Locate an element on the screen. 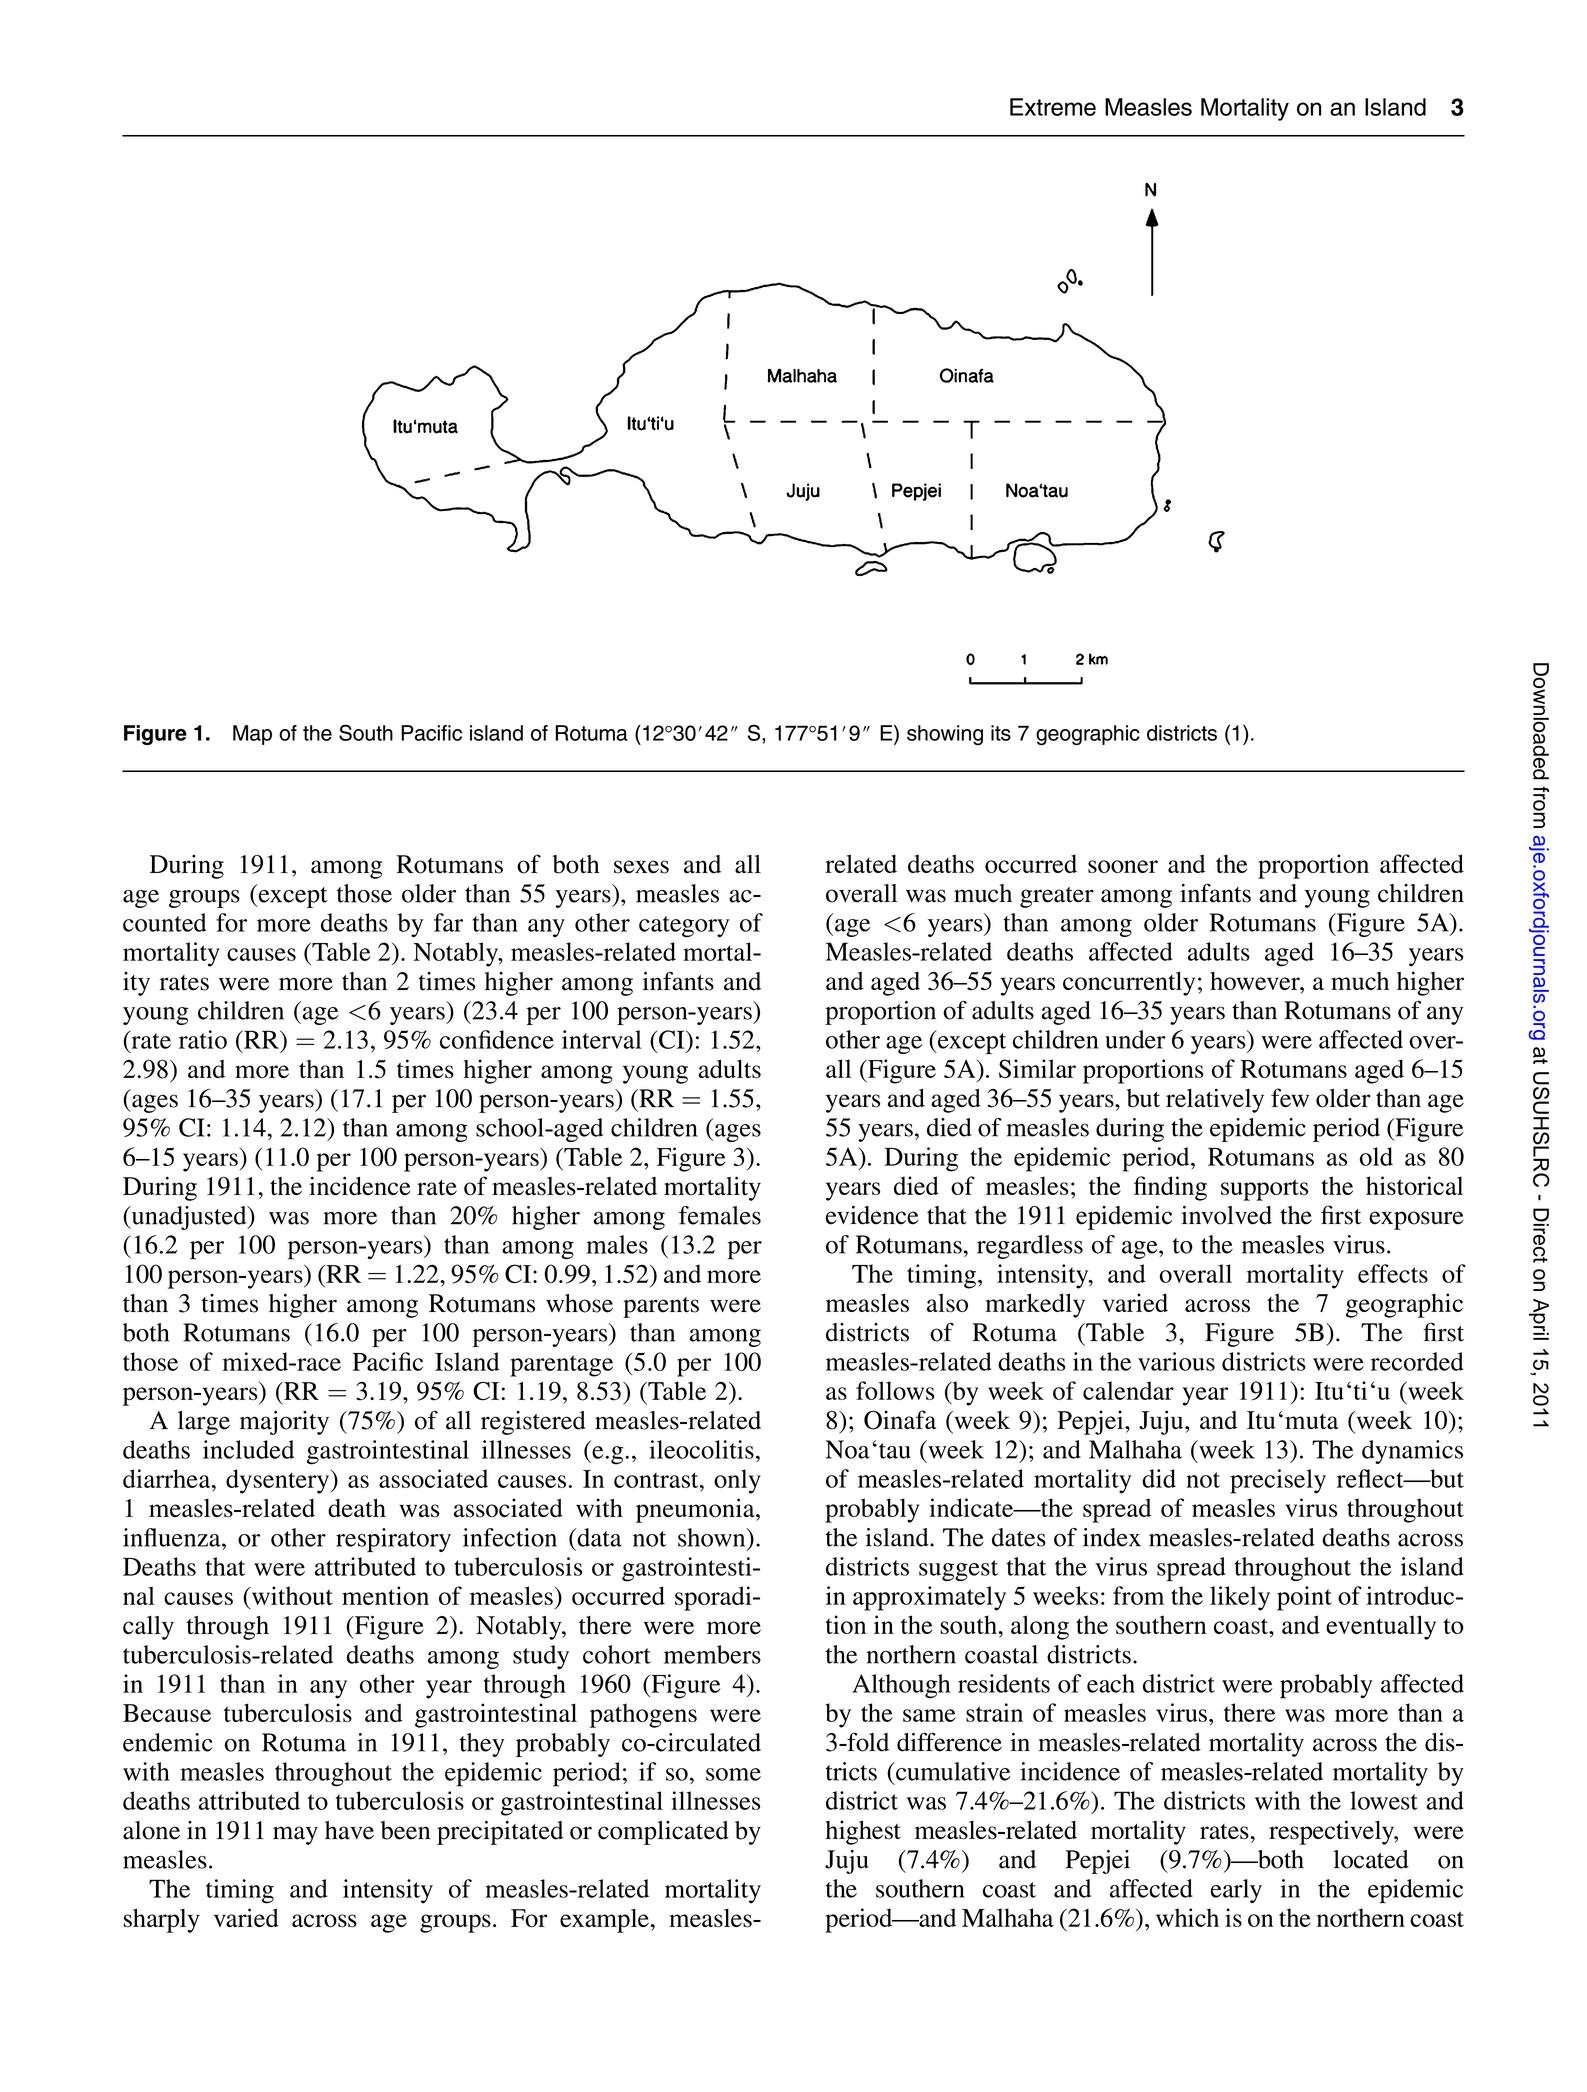  Map is located at coordinates (252, 735).
